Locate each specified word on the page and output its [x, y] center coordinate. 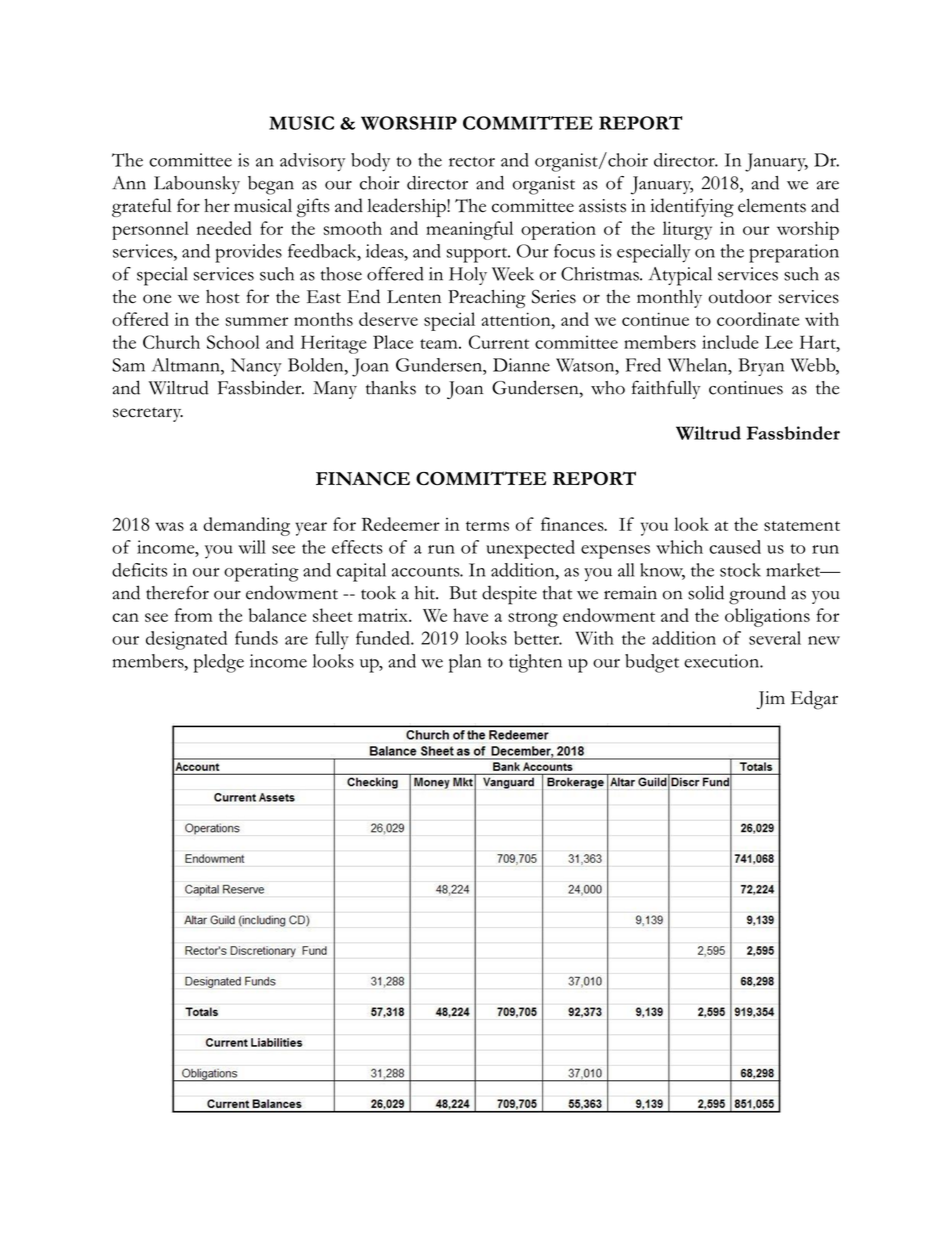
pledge [219, 663]
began [271, 185]
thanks [391, 388]
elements [772, 206]
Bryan [761, 367]
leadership [407, 207]
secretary [148, 414]
